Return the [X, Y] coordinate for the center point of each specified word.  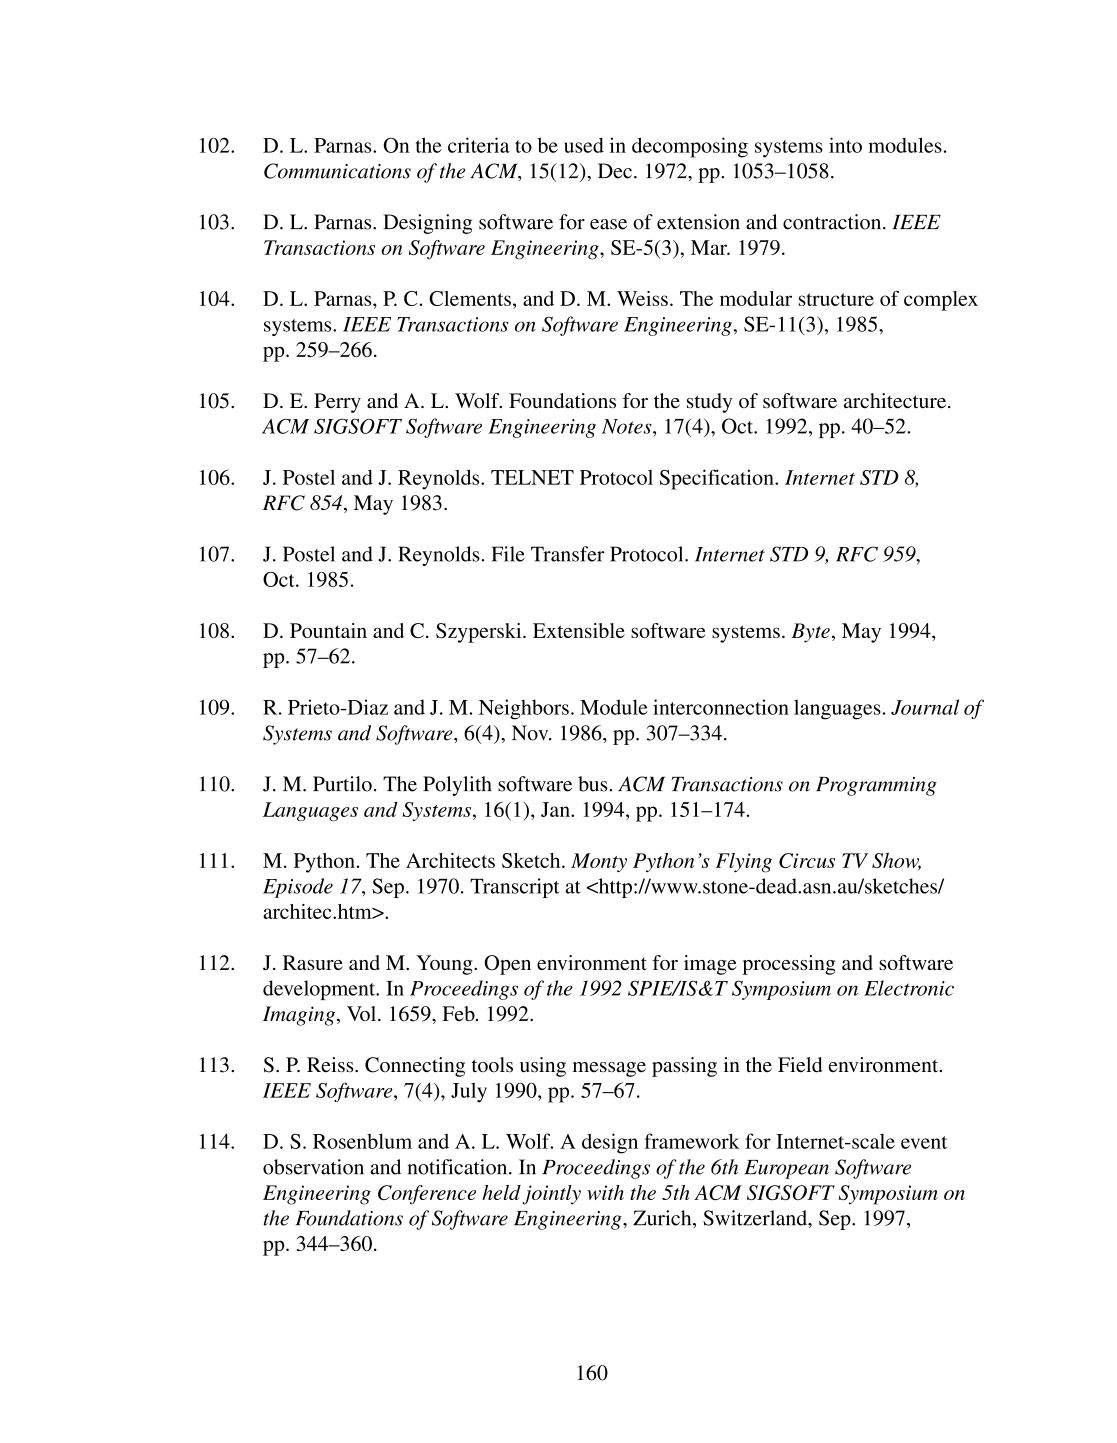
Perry [337, 403]
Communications [337, 171]
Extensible [579, 630]
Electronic [909, 988]
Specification [718, 479]
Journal [925, 707]
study [709, 403]
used [584, 145]
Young [445, 965]
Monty [599, 863]
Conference [427, 1195]
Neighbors [524, 709]
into [845, 145]
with [605, 1192]
